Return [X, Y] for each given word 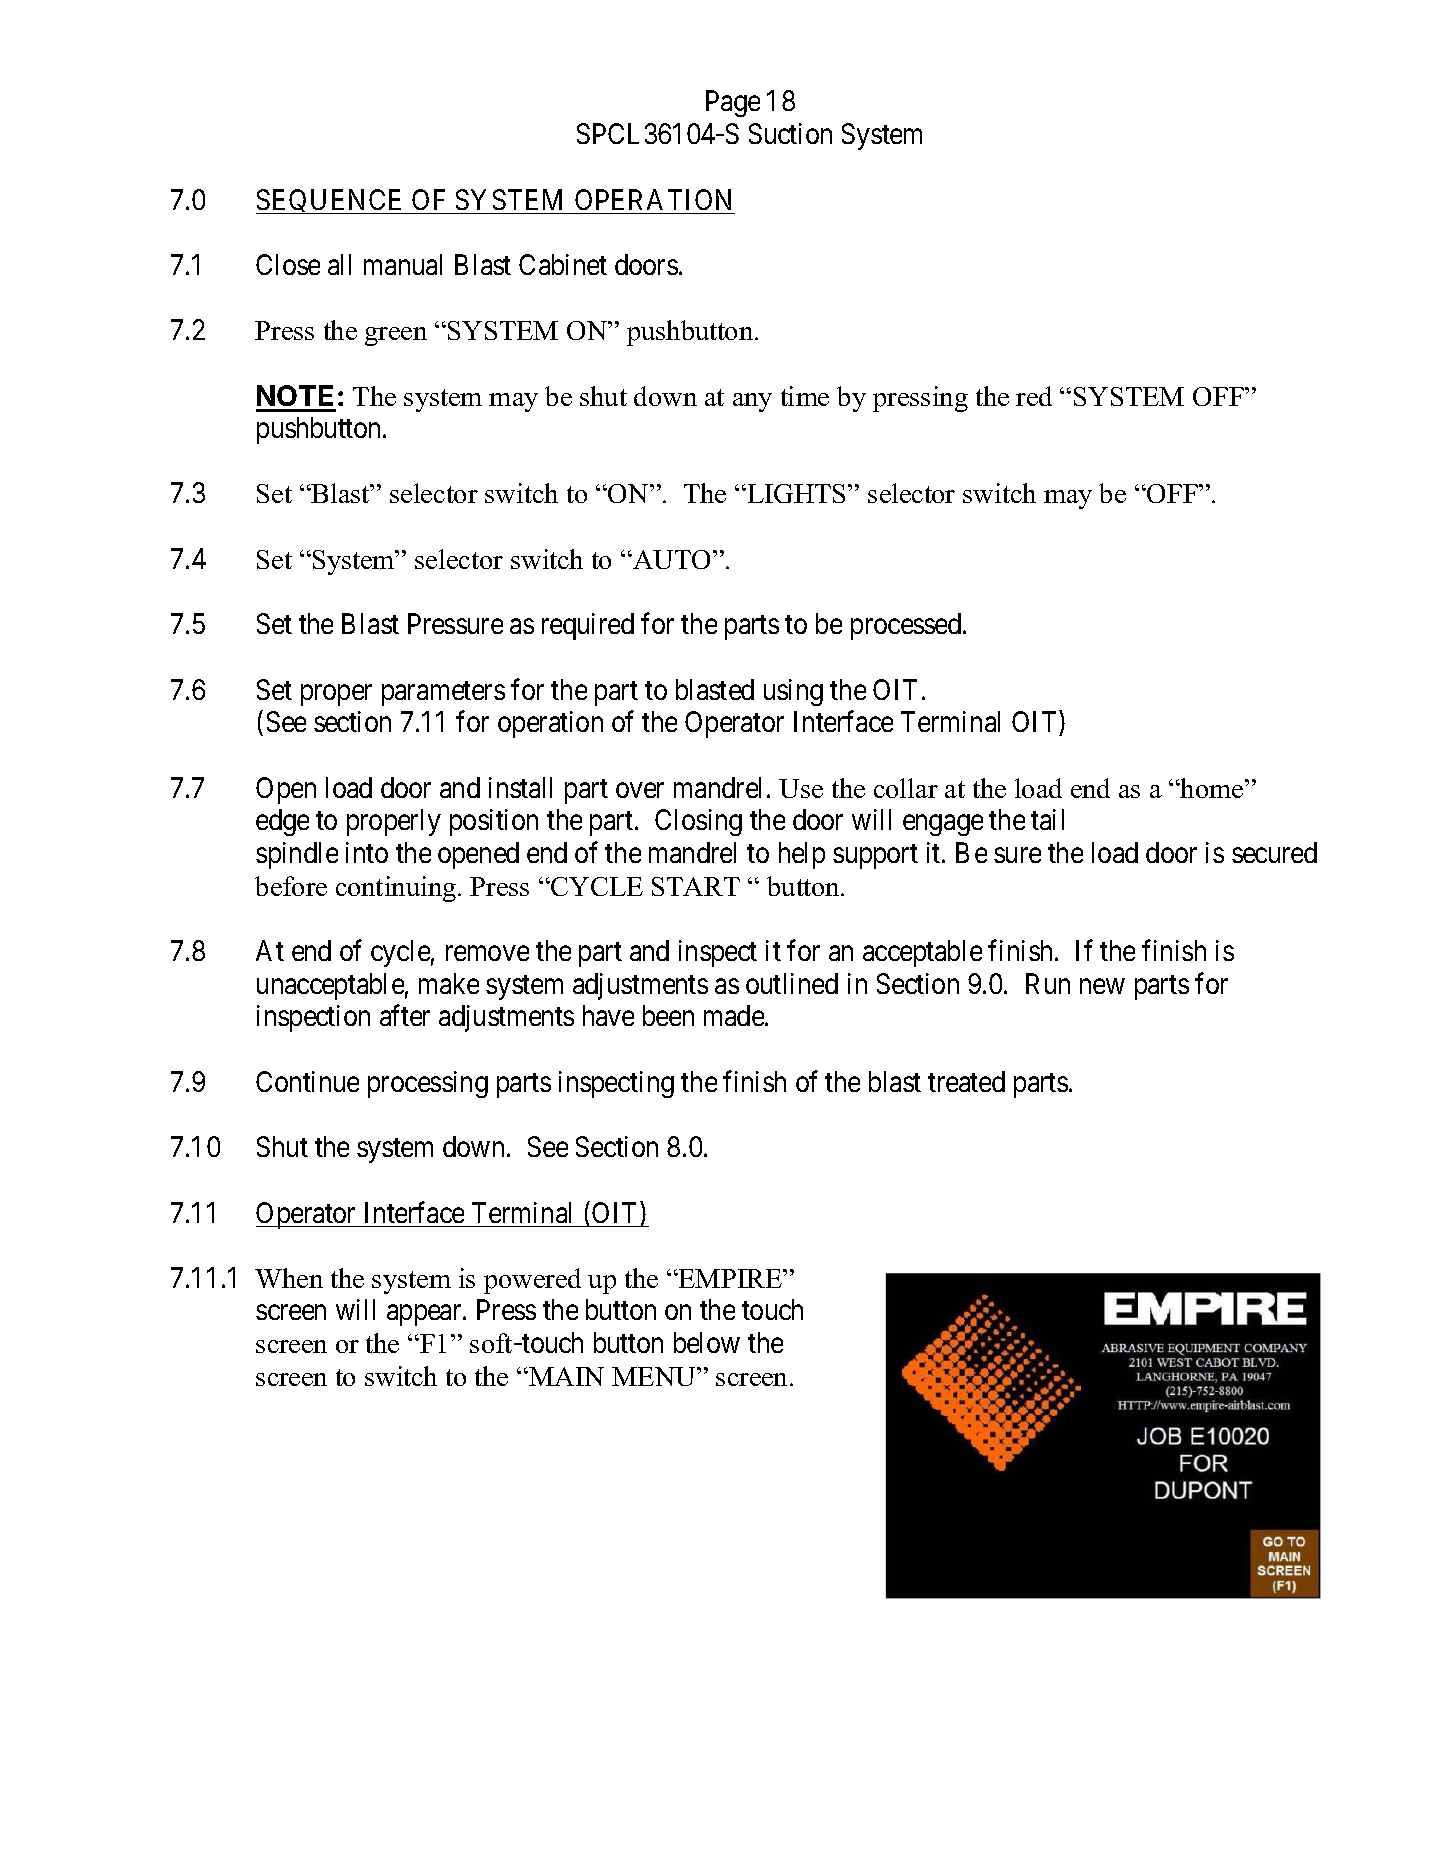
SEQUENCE [331, 201]
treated [966, 1081]
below [707, 1342]
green [396, 336]
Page [733, 104]
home [1212, 788]
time [805, 396]
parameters [443, 693]
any [752, 402]
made [735, 1015]
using [793, 692]
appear [425, 1315]
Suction [790, 133]
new [1102, 986]
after [405, 1015]
